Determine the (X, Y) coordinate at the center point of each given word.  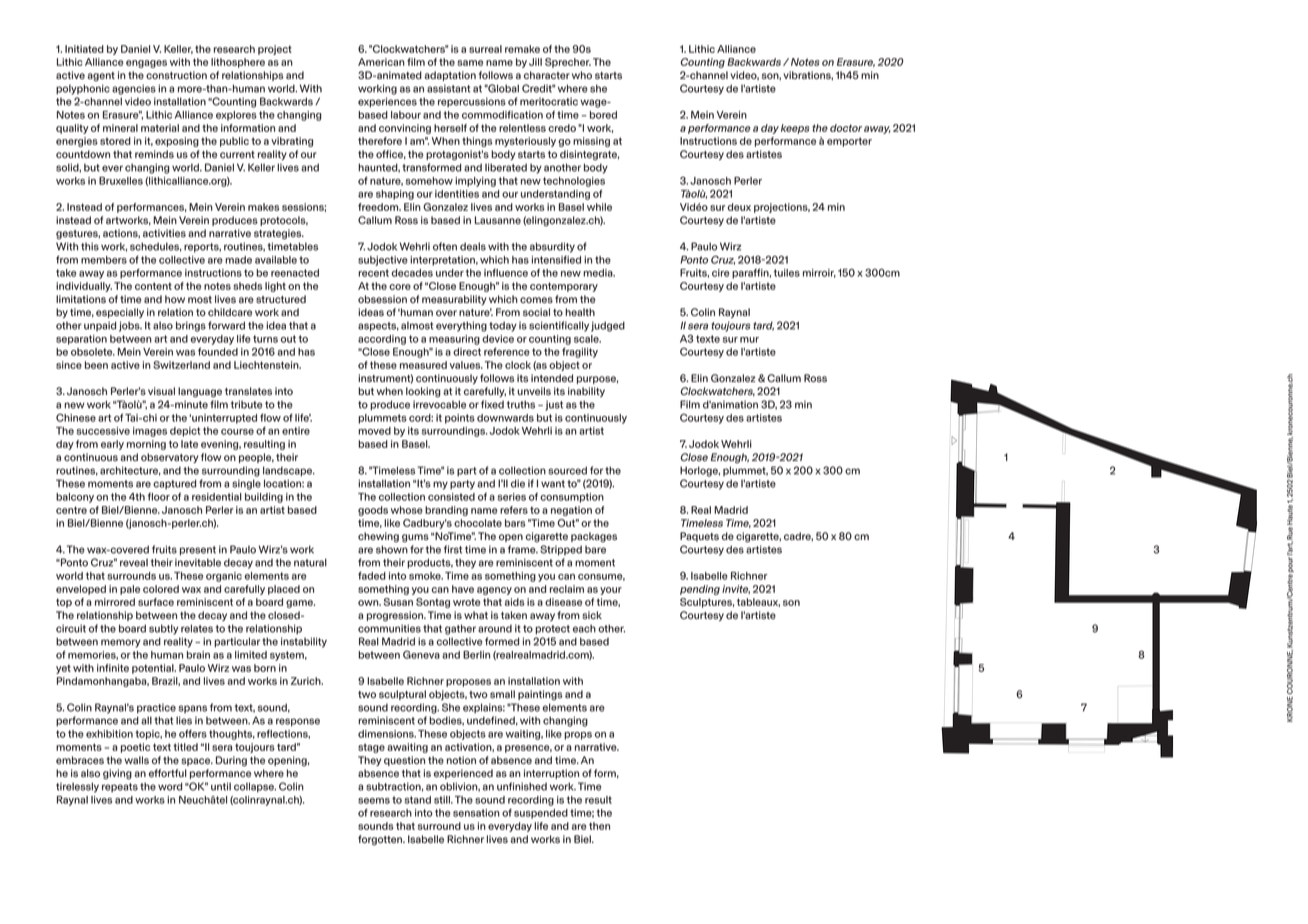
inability (586, 392)
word (170, 786)
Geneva (421, 654)
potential (154, 669)
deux (739, 207)
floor (159, 497)
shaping (395, 195)
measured (423, 365)
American (381, 62)
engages (146, 64)
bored (603, 115)
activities (164, 233)
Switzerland (181, 365)
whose (407, 510)
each (584, 628)
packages (594, 537)
